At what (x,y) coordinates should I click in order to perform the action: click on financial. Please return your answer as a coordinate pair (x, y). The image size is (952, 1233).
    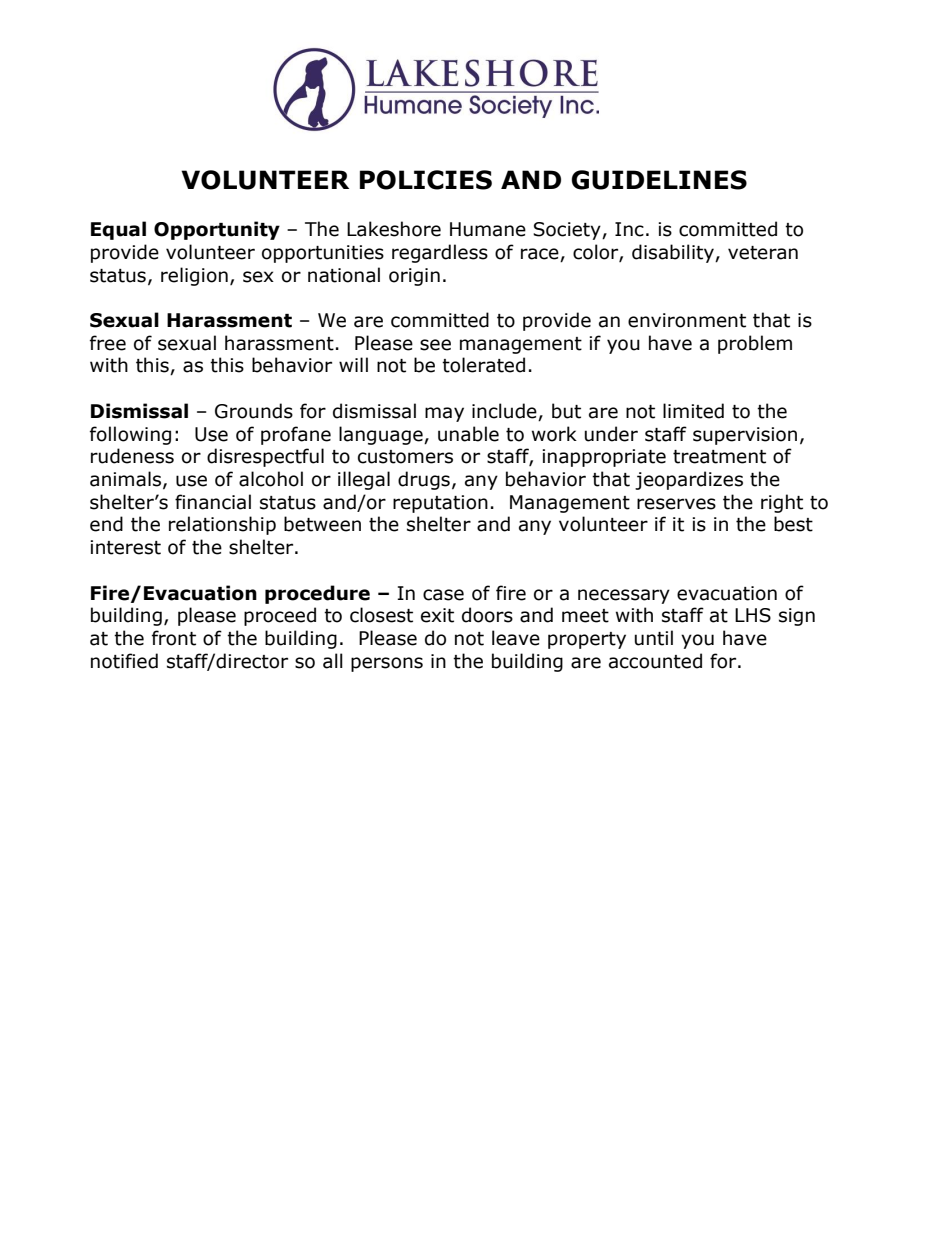
    Looking at the image, I should click on (213, 502).
